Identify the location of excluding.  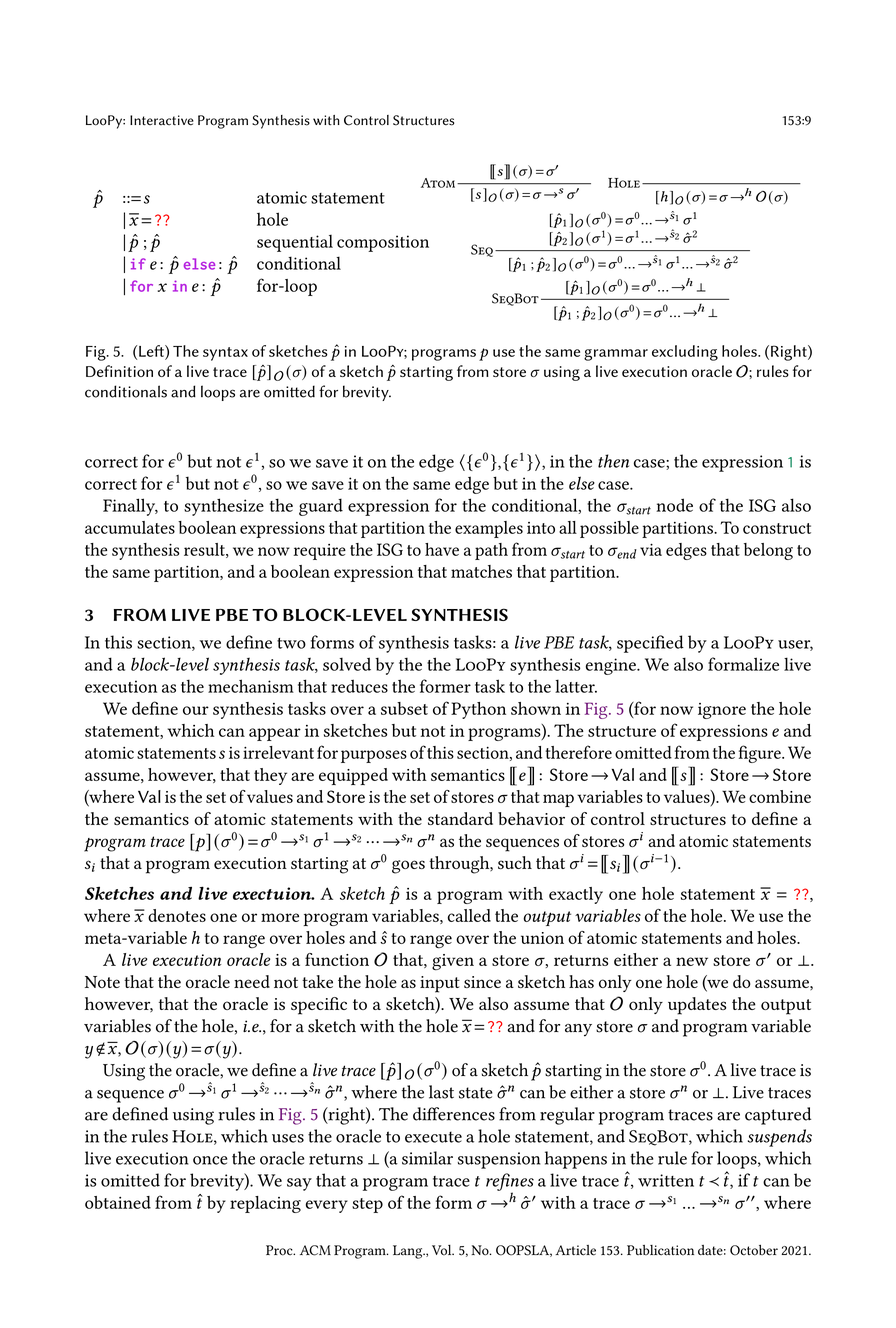
(685, 353).
